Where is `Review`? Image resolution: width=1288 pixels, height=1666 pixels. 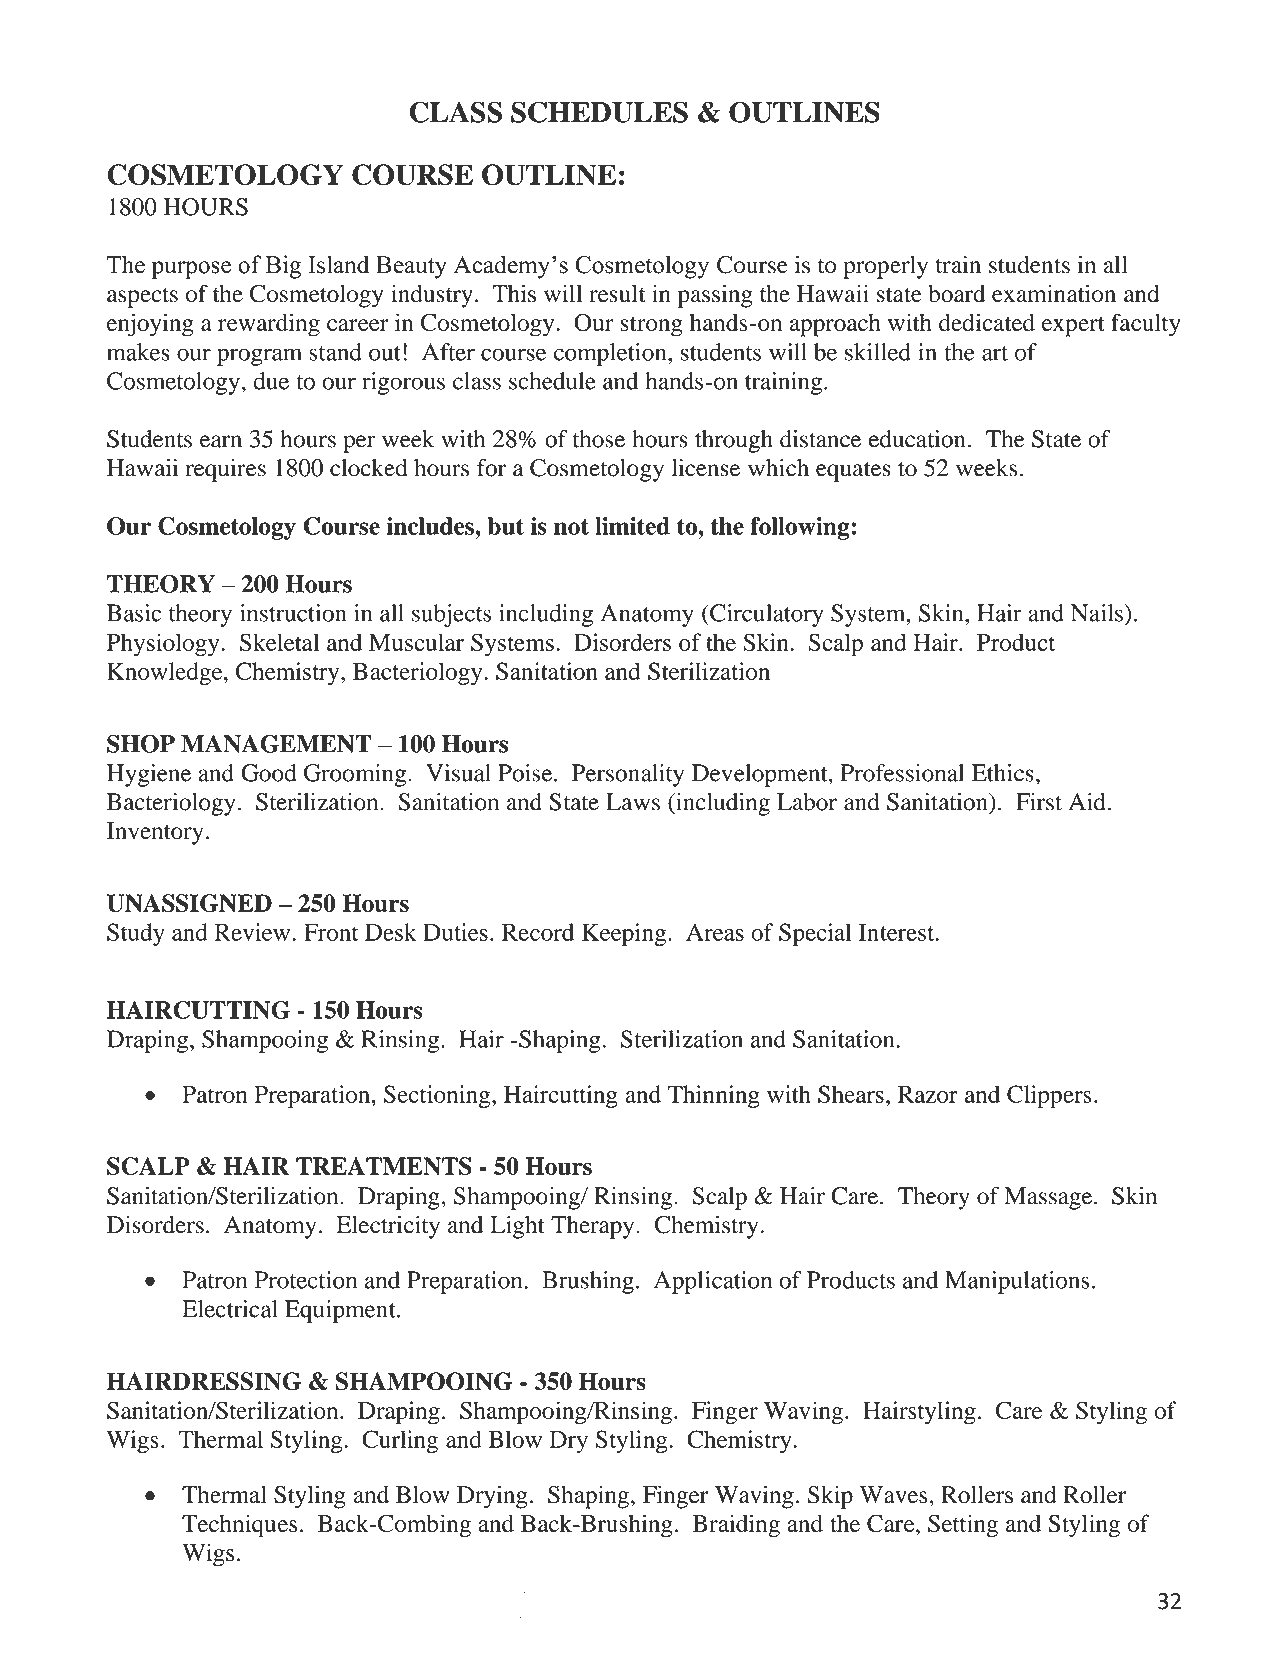 Review is located at coordinates (254, 932).
